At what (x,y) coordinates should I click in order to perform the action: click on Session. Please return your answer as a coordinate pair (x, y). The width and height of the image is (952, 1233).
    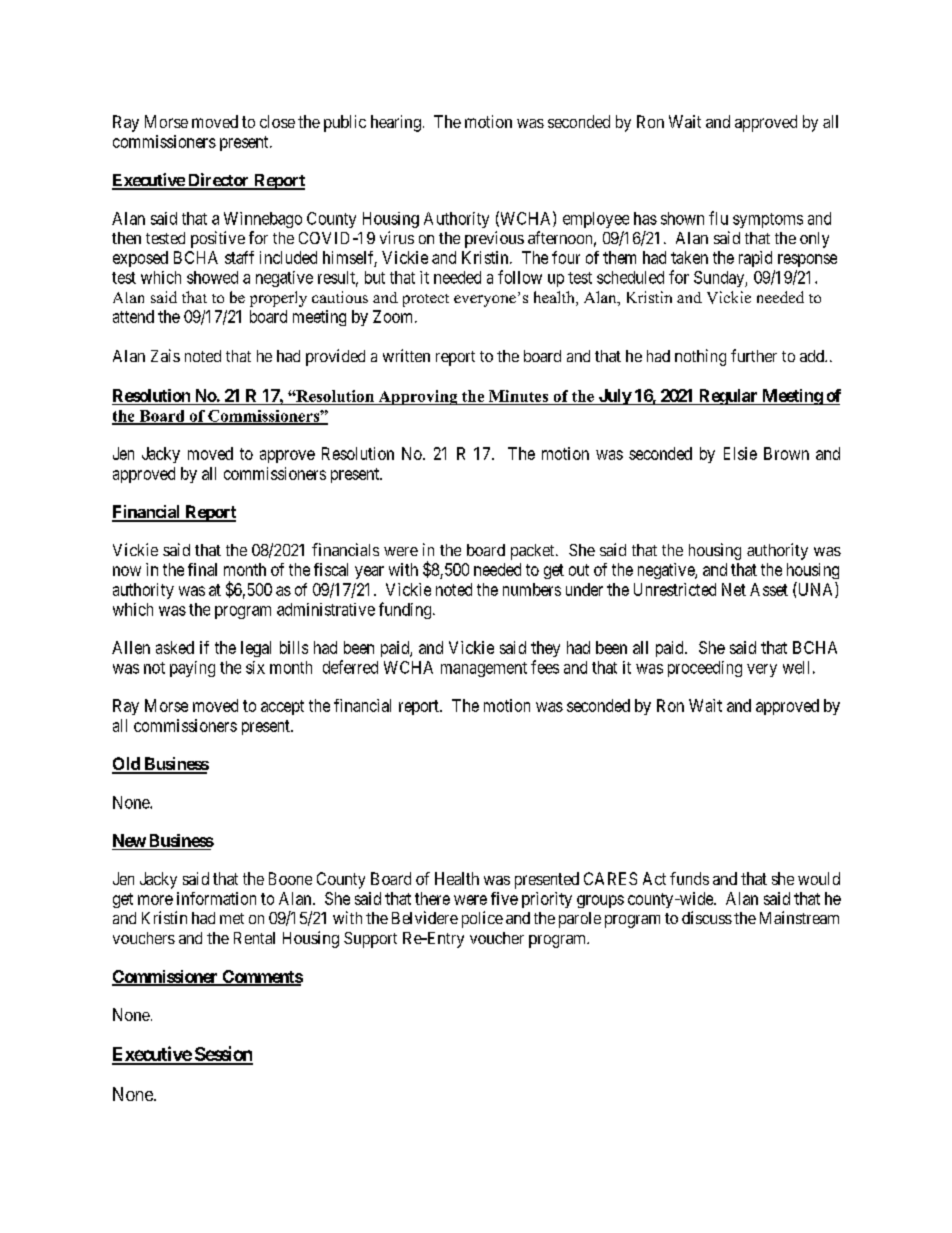
    Looking at the image, I should click on (223, 1055).
